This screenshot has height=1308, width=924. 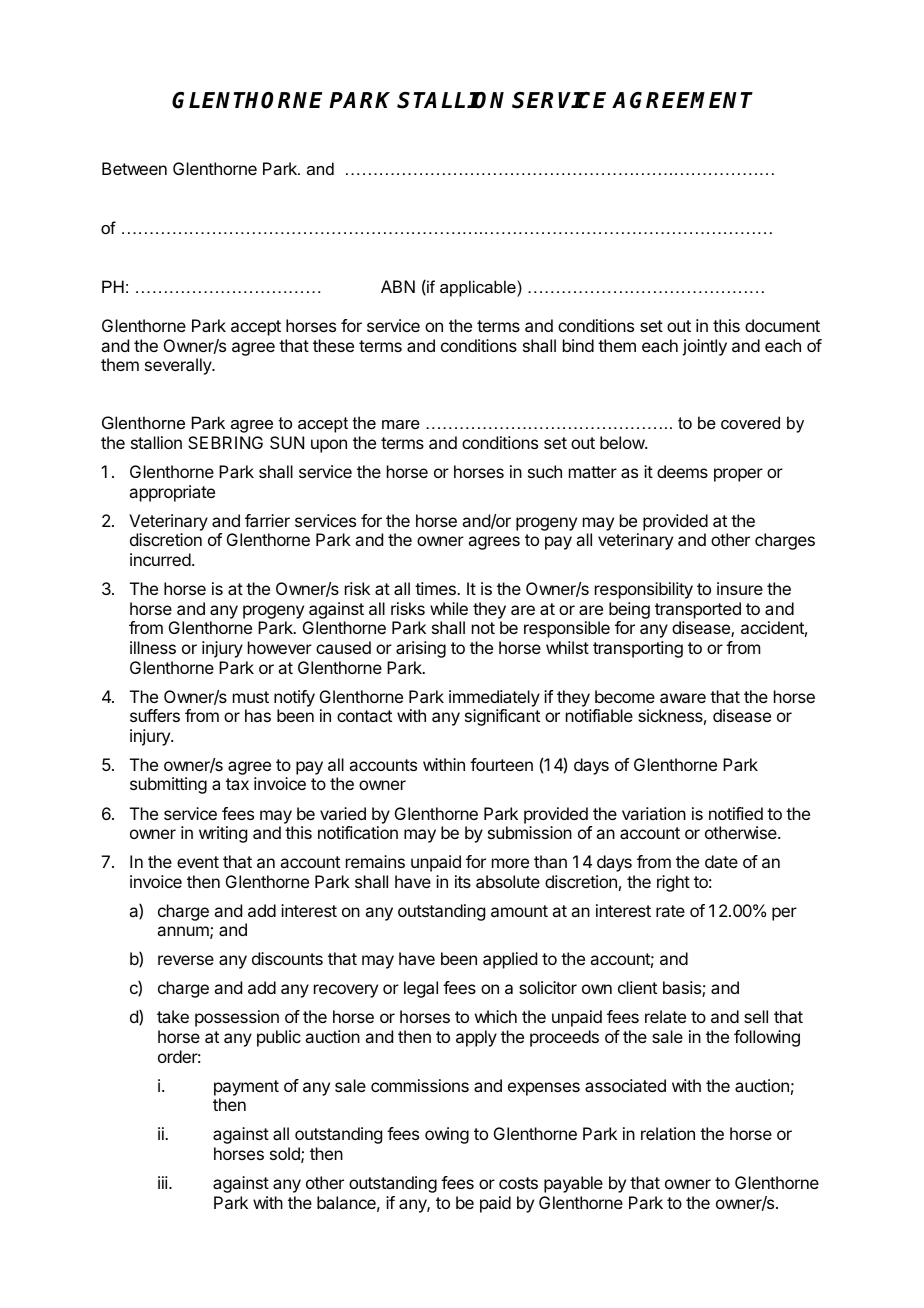 What do you see at coordinates (251, 697) in the screenshot?
I see `must` at bounding box center [251, 697].
